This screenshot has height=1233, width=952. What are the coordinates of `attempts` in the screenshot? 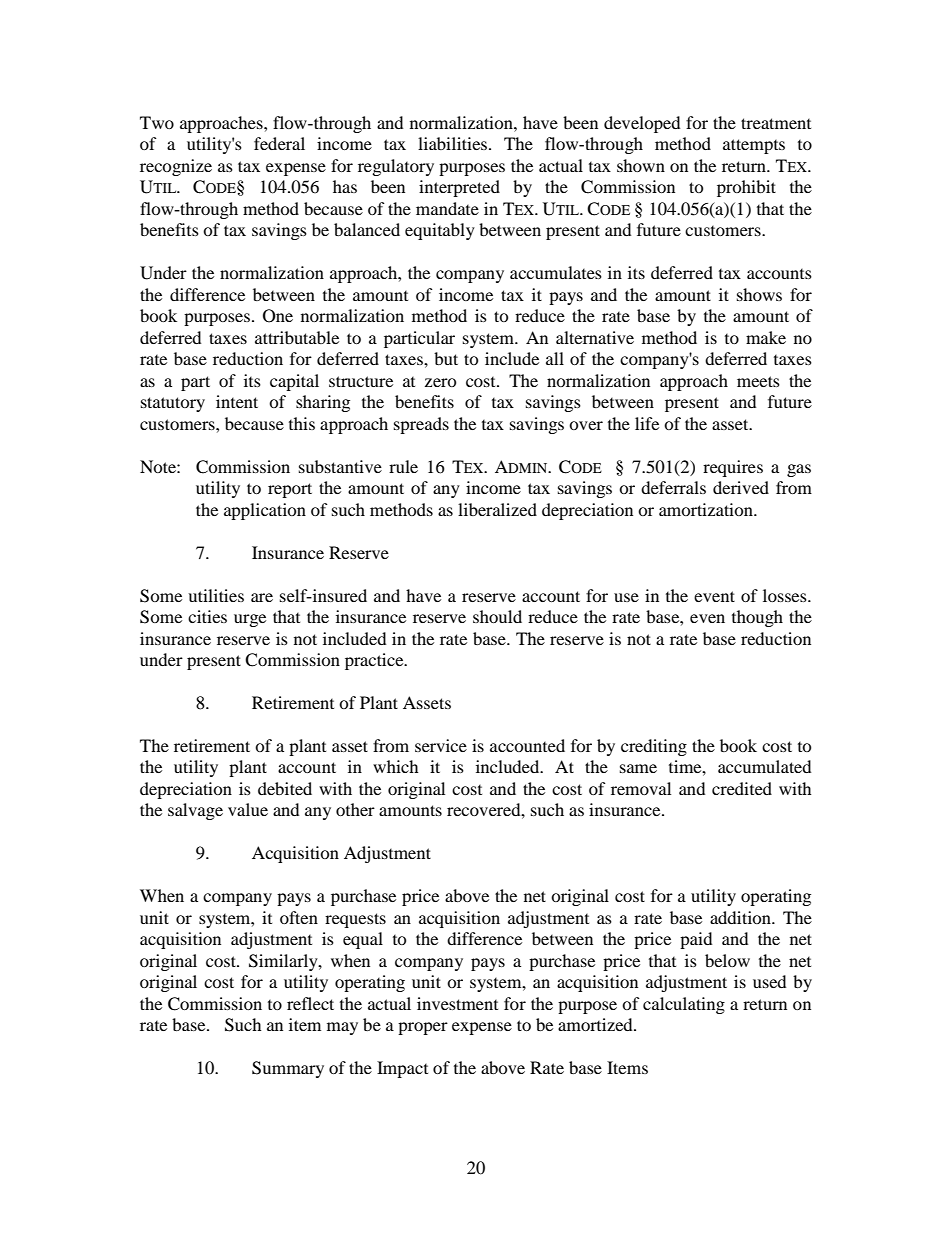 It's located at (754, 146).
